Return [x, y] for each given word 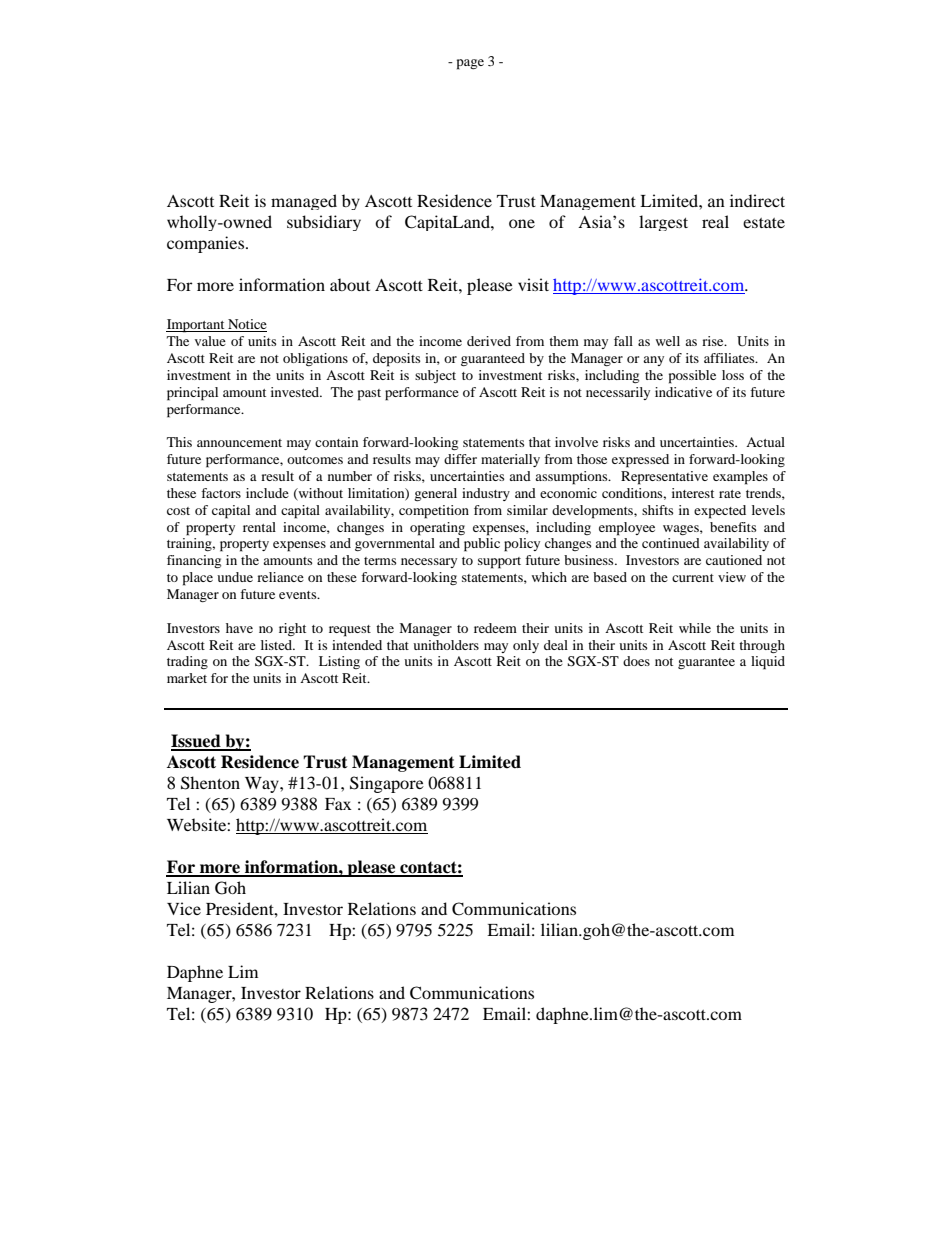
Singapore [387, 784]
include [267, 493]
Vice [184, 908]
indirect [757, 200]
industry [486, 494]
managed [304, 202]
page [470, 64]
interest [693, 493]
